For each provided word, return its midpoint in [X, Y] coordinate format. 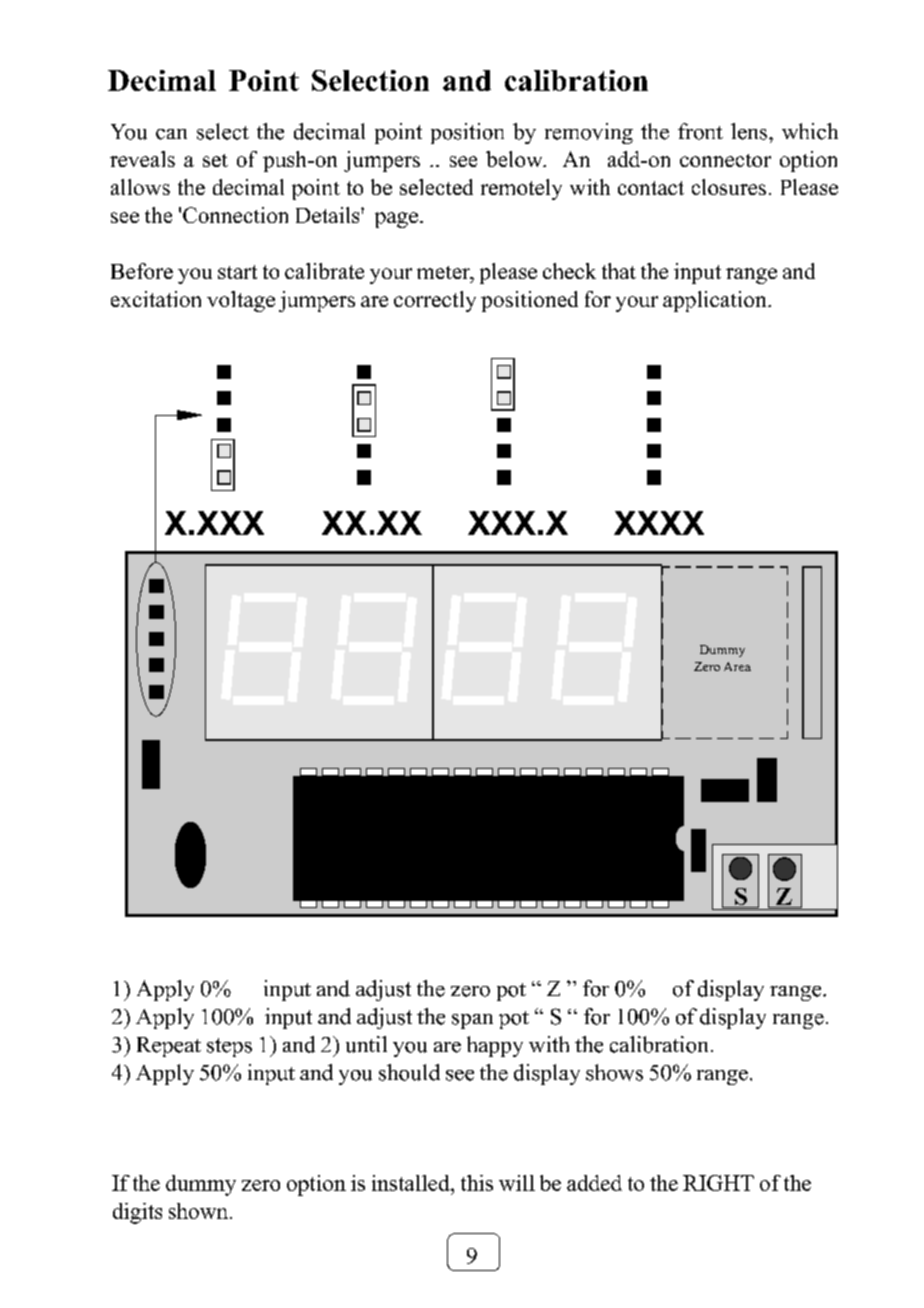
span [472, 1021]
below [515, 159]
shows [614, 1072]
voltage [241, 301]
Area [737, 666]
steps [229, 1047]
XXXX [659, 523]
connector [725, 160]
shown [200, 1211]
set [215, 160]
